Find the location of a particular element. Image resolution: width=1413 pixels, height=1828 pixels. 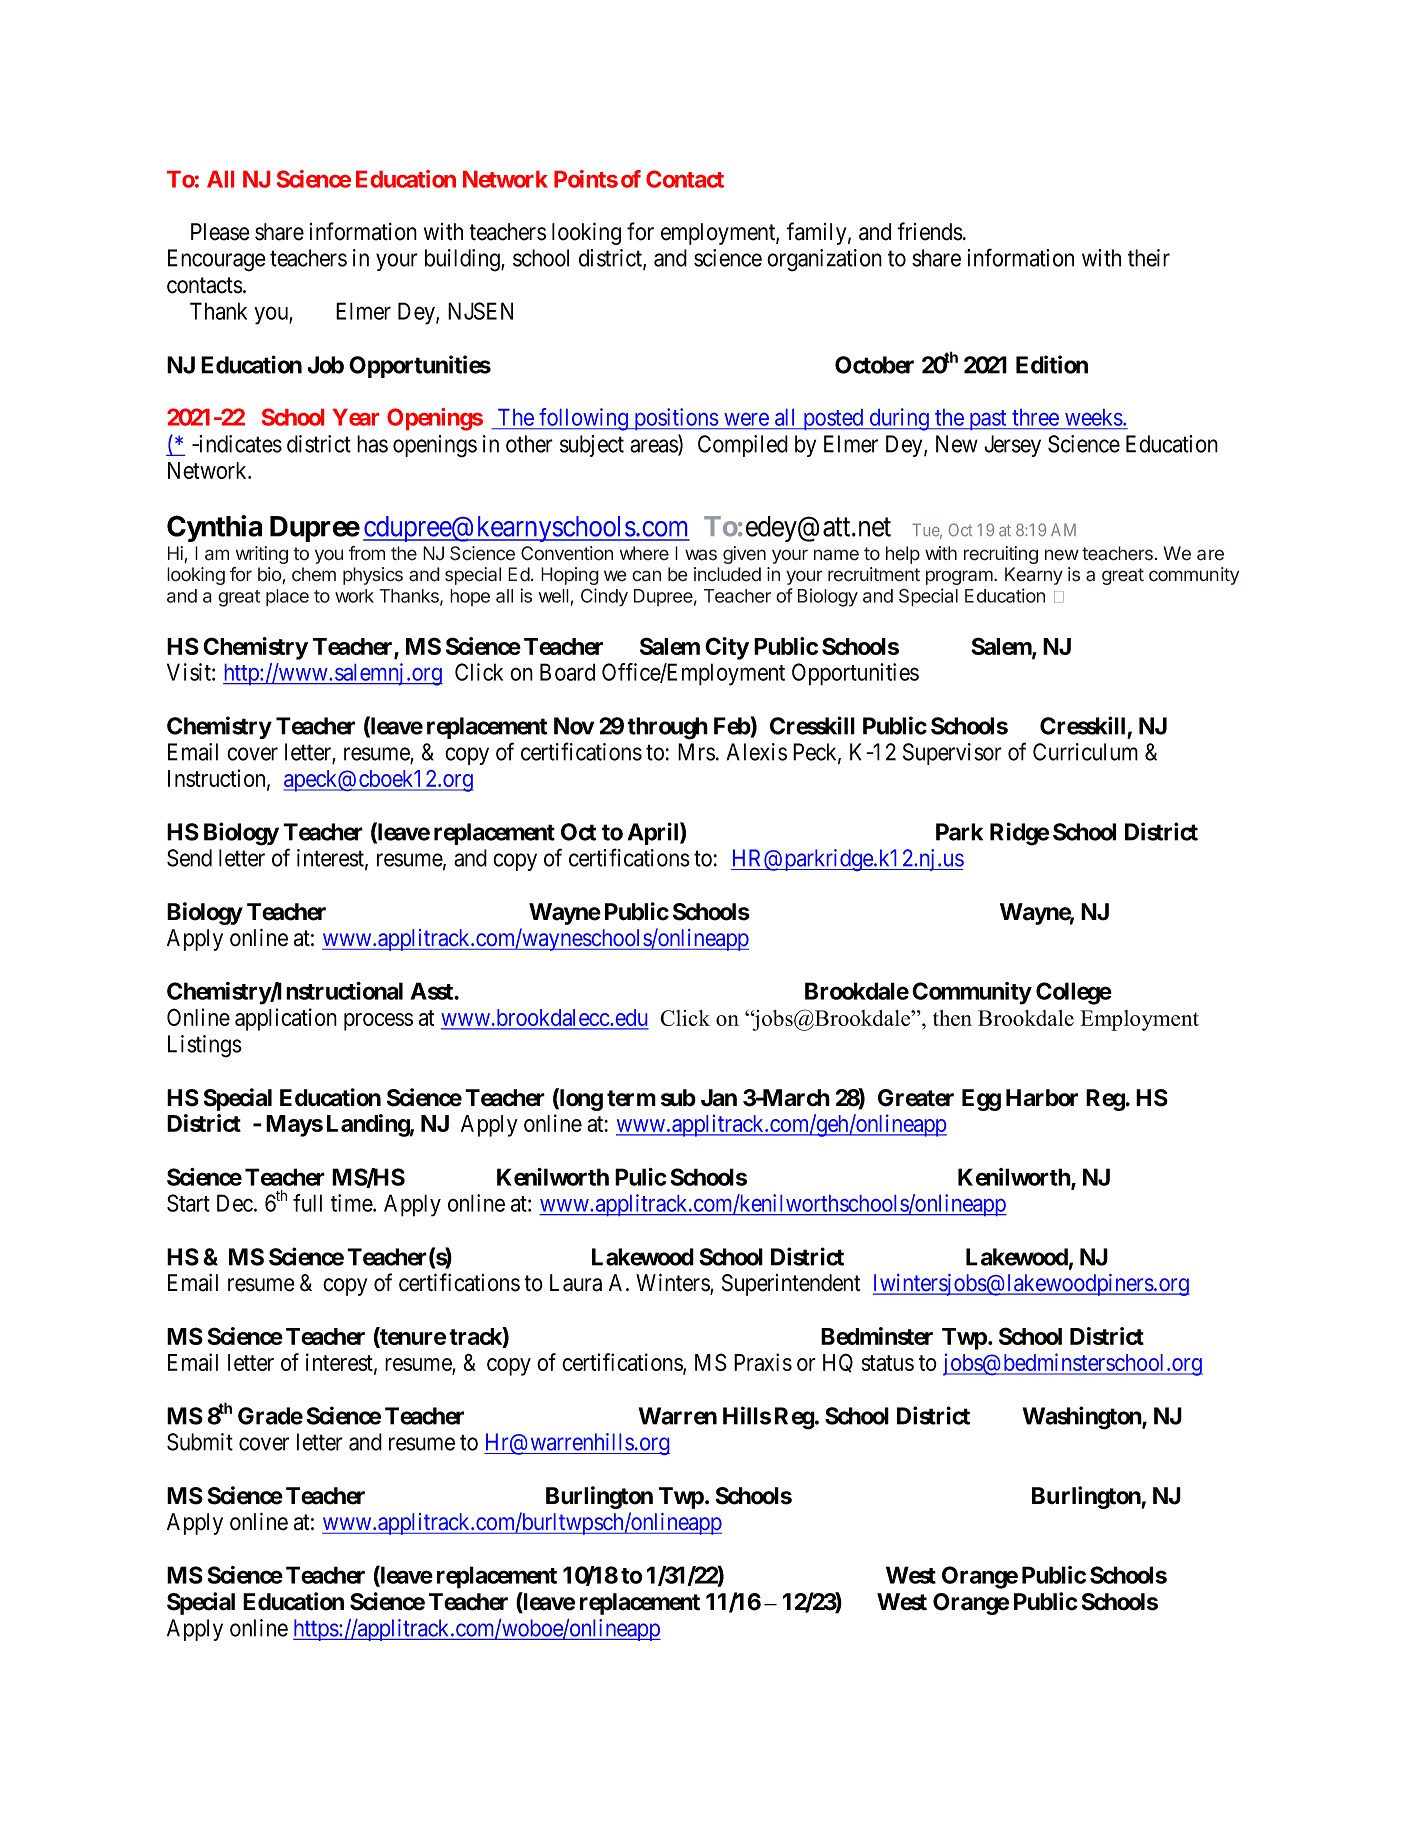

Praxis is located at coordinates (763, 1362).
